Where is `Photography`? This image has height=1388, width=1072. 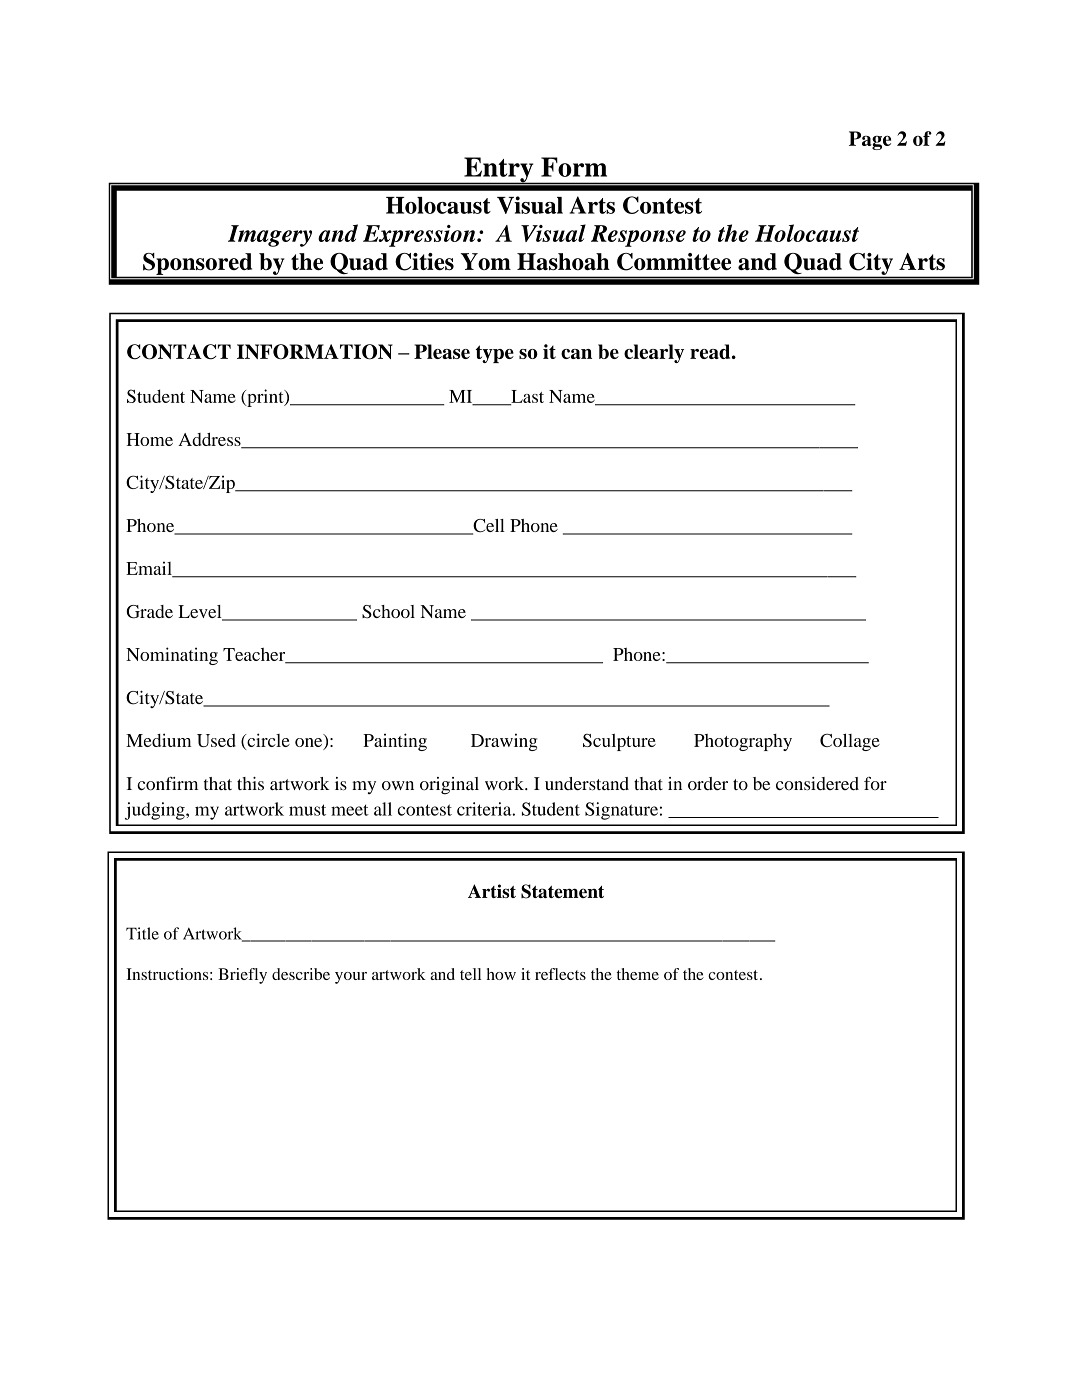 Photography is located at coordinates (743, 742).
